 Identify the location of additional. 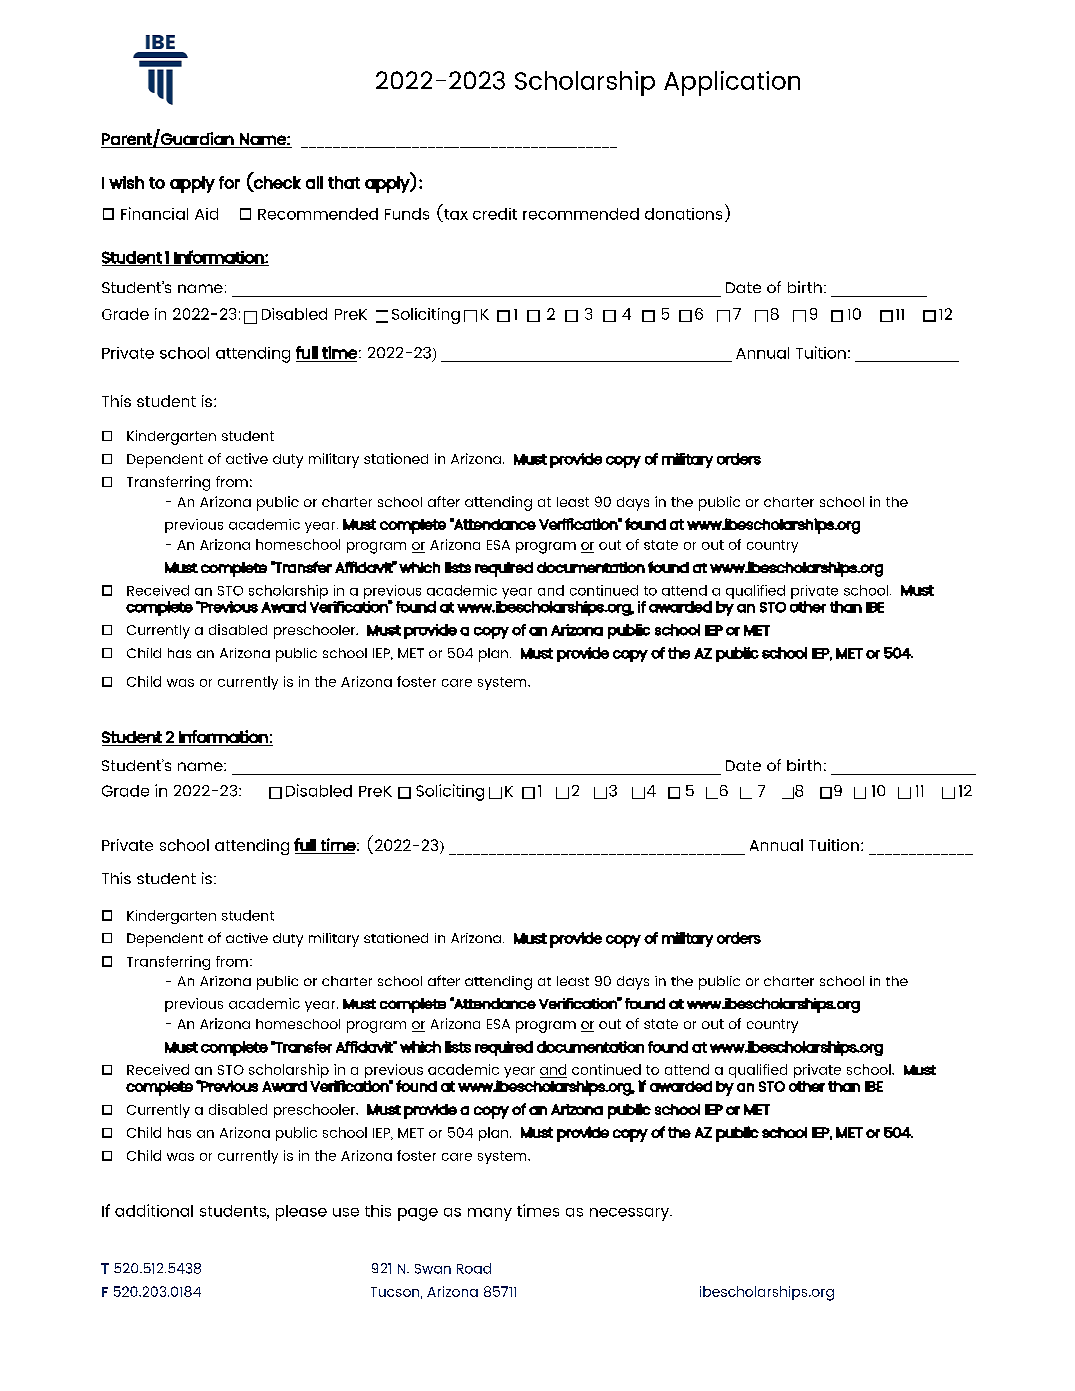
(154, 1210).
